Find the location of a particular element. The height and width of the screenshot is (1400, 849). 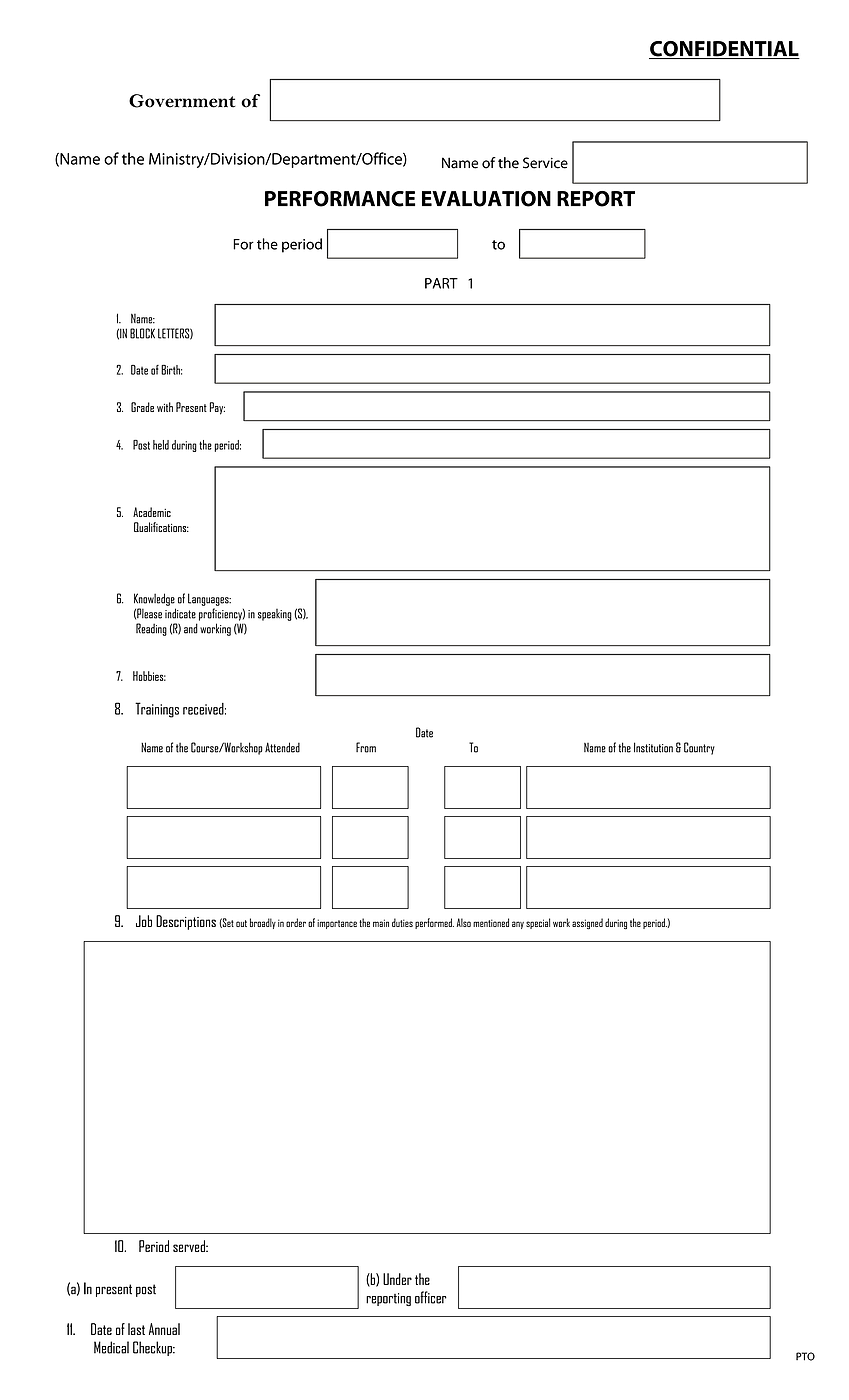

Service is located at coordinates (545, 163).
